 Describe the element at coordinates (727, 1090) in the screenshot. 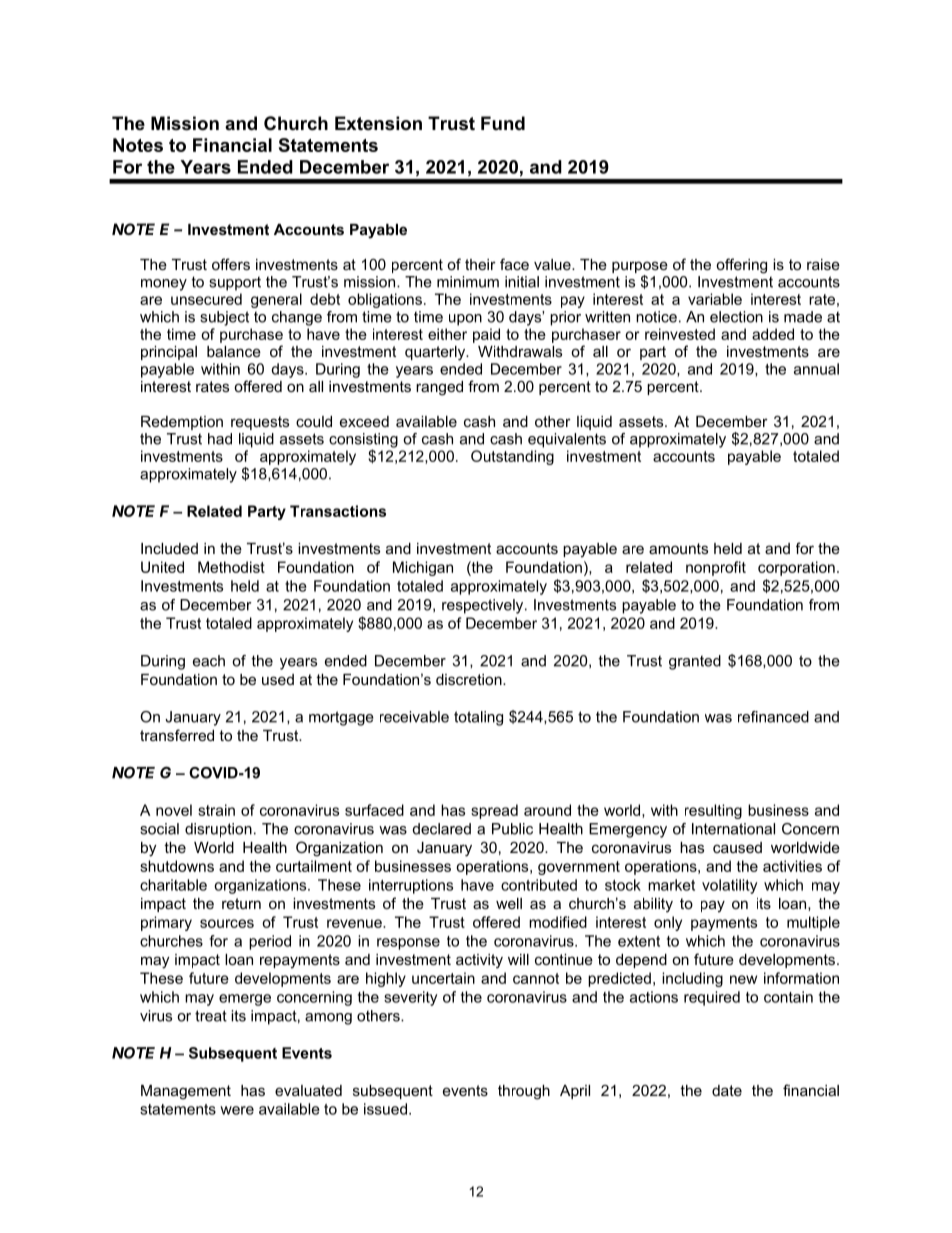

I see `date` at that location.
